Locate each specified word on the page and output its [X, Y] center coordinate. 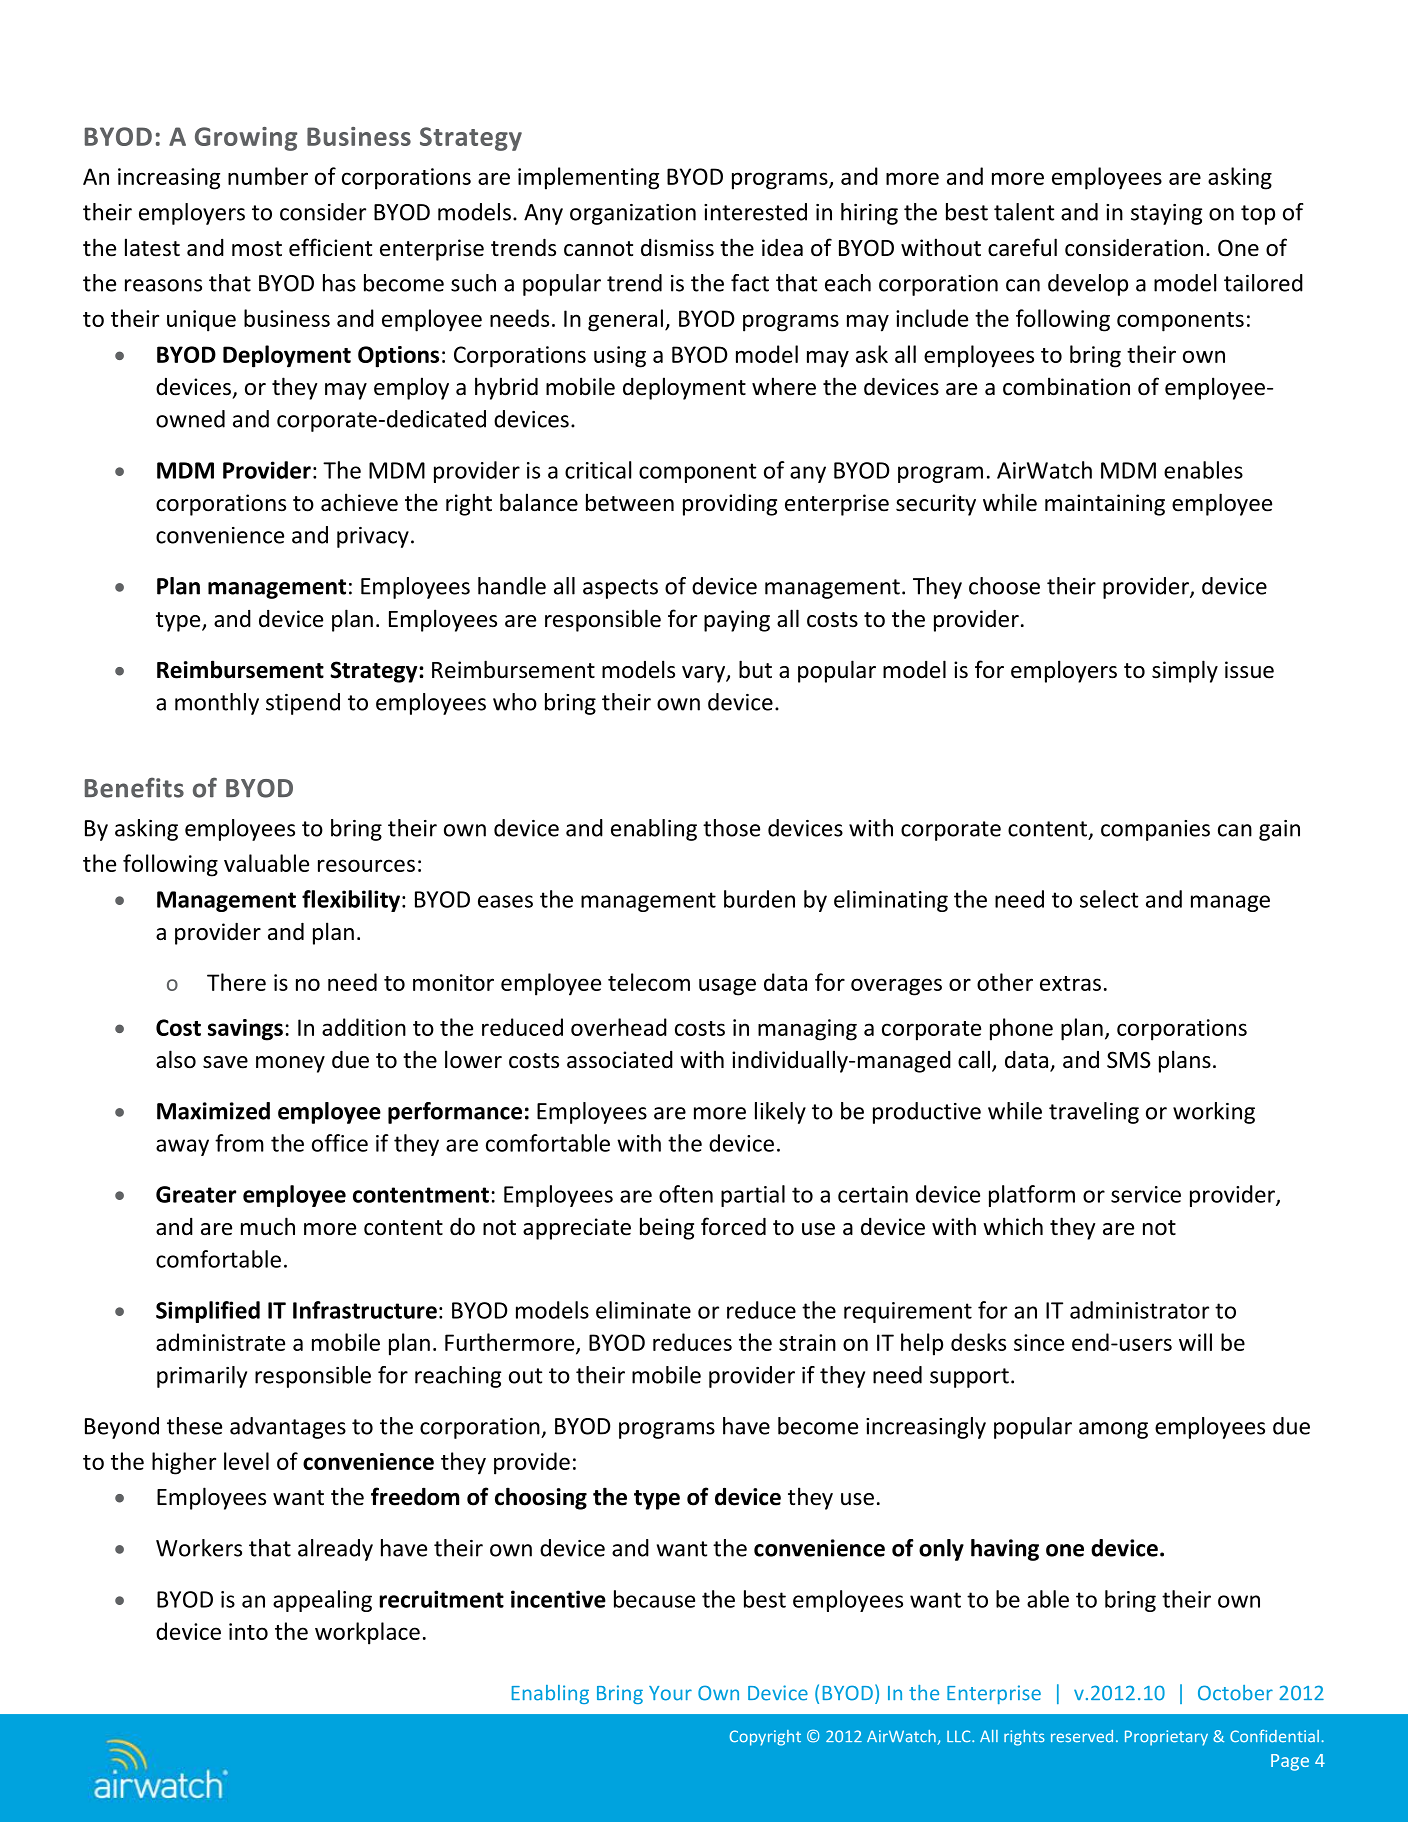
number [268, 176]
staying [1166, 214]
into [248, 1631]
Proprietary [1166, 1738]
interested [755, 212]
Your [670, 1693]
